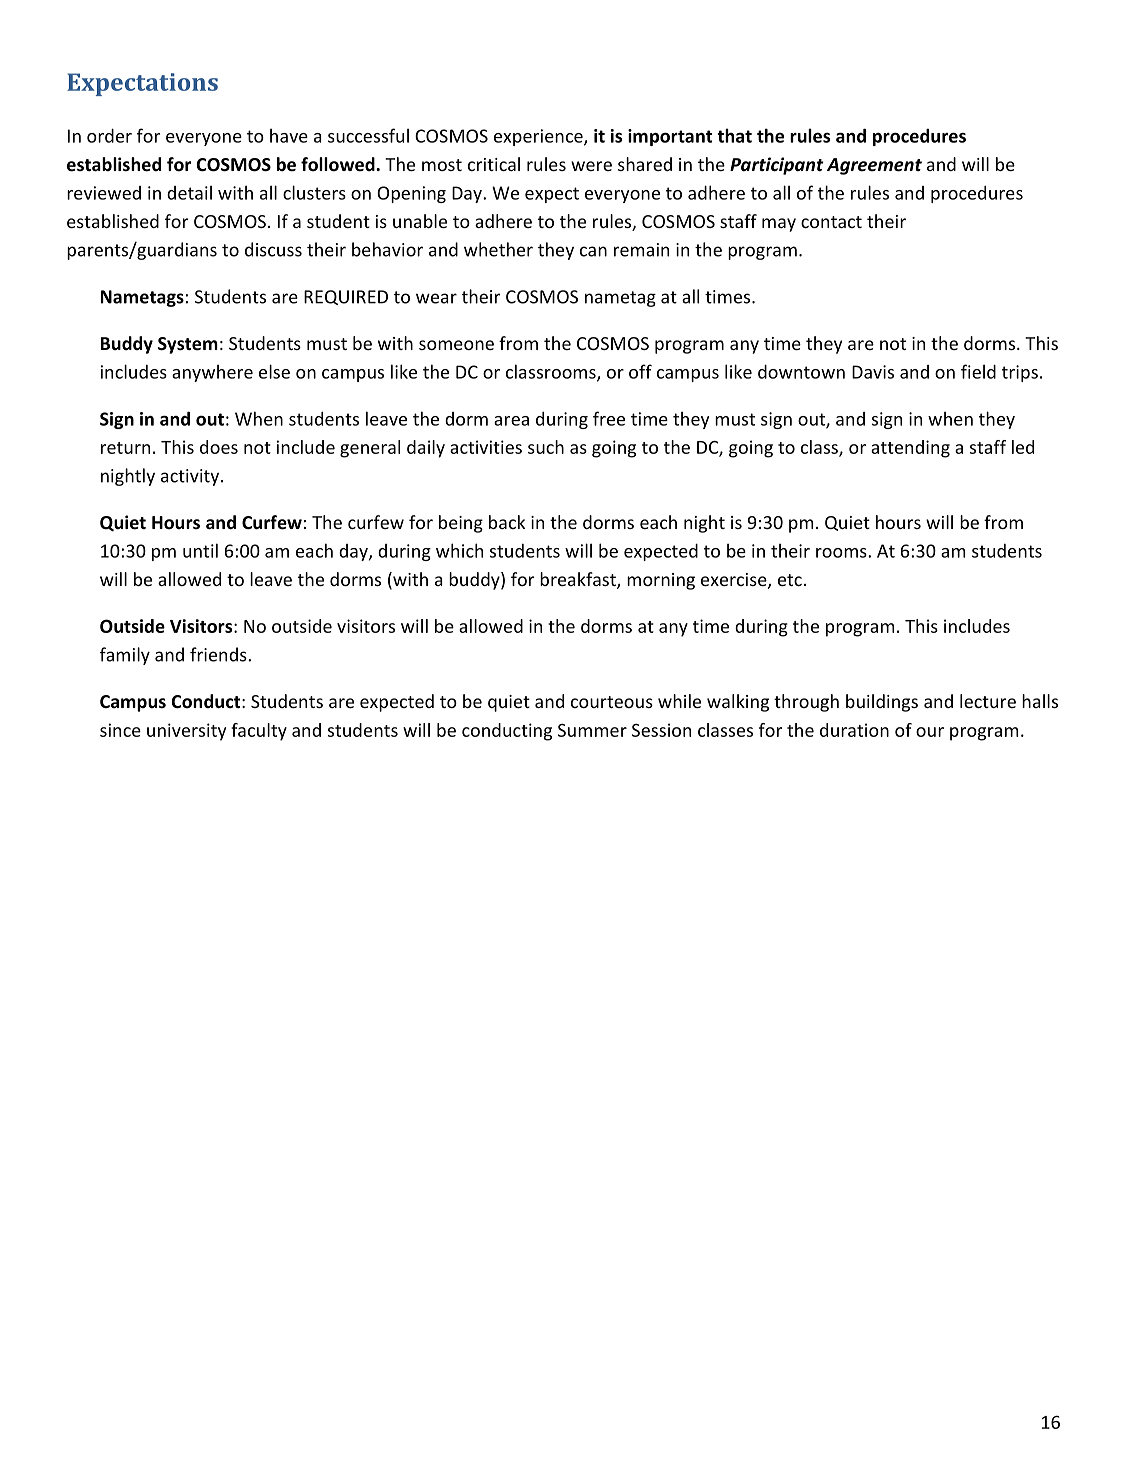 This screenshot has height=1459, width=1127. I want to click on until, so click(200, 550).
